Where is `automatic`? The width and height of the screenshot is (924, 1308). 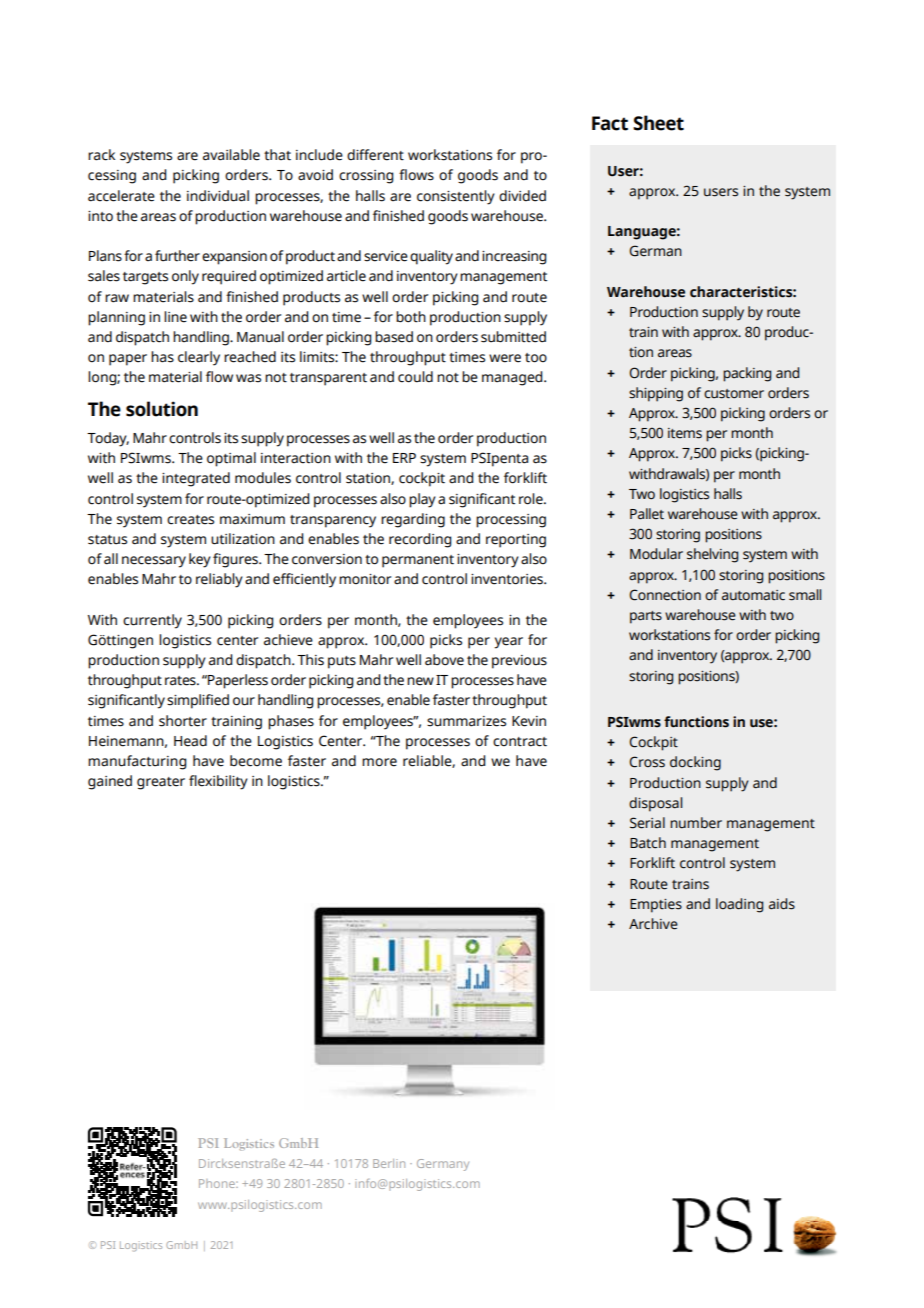
automatic is located at coordinates (753, 595).
